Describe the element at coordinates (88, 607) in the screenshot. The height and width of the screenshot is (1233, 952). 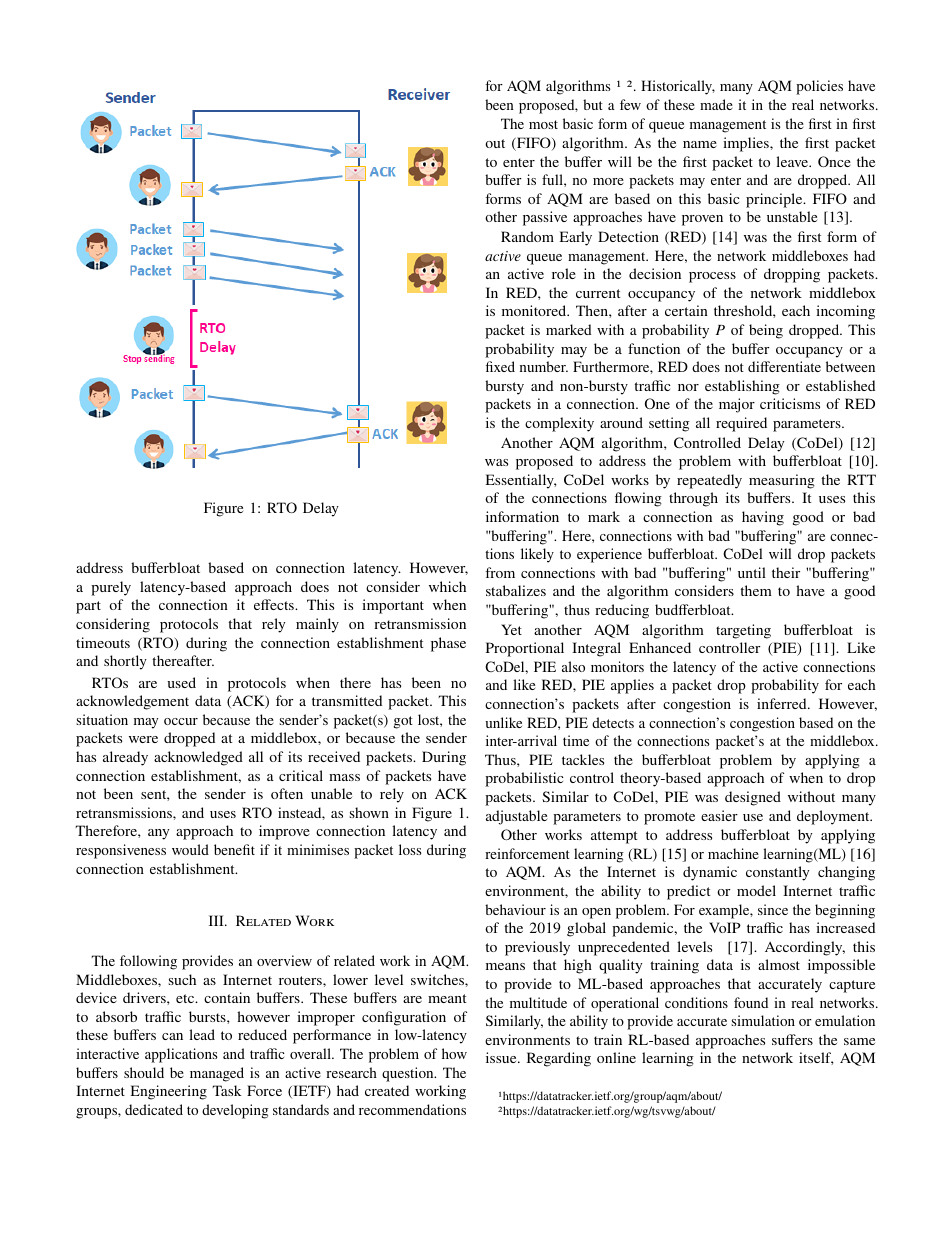
I see `part` at that location.
